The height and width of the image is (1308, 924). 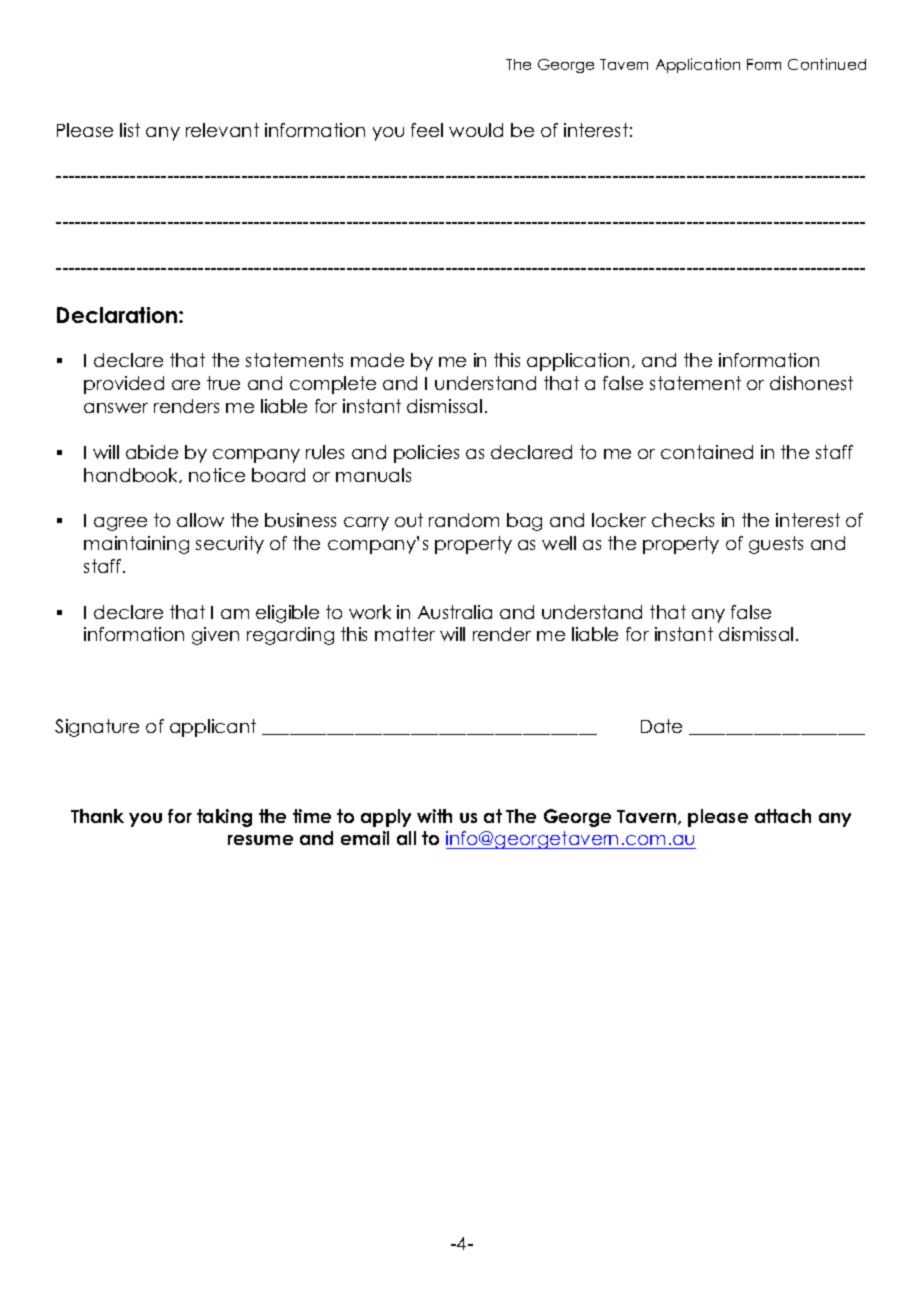 I want to click on relevant, so click(x=222, y=130).
